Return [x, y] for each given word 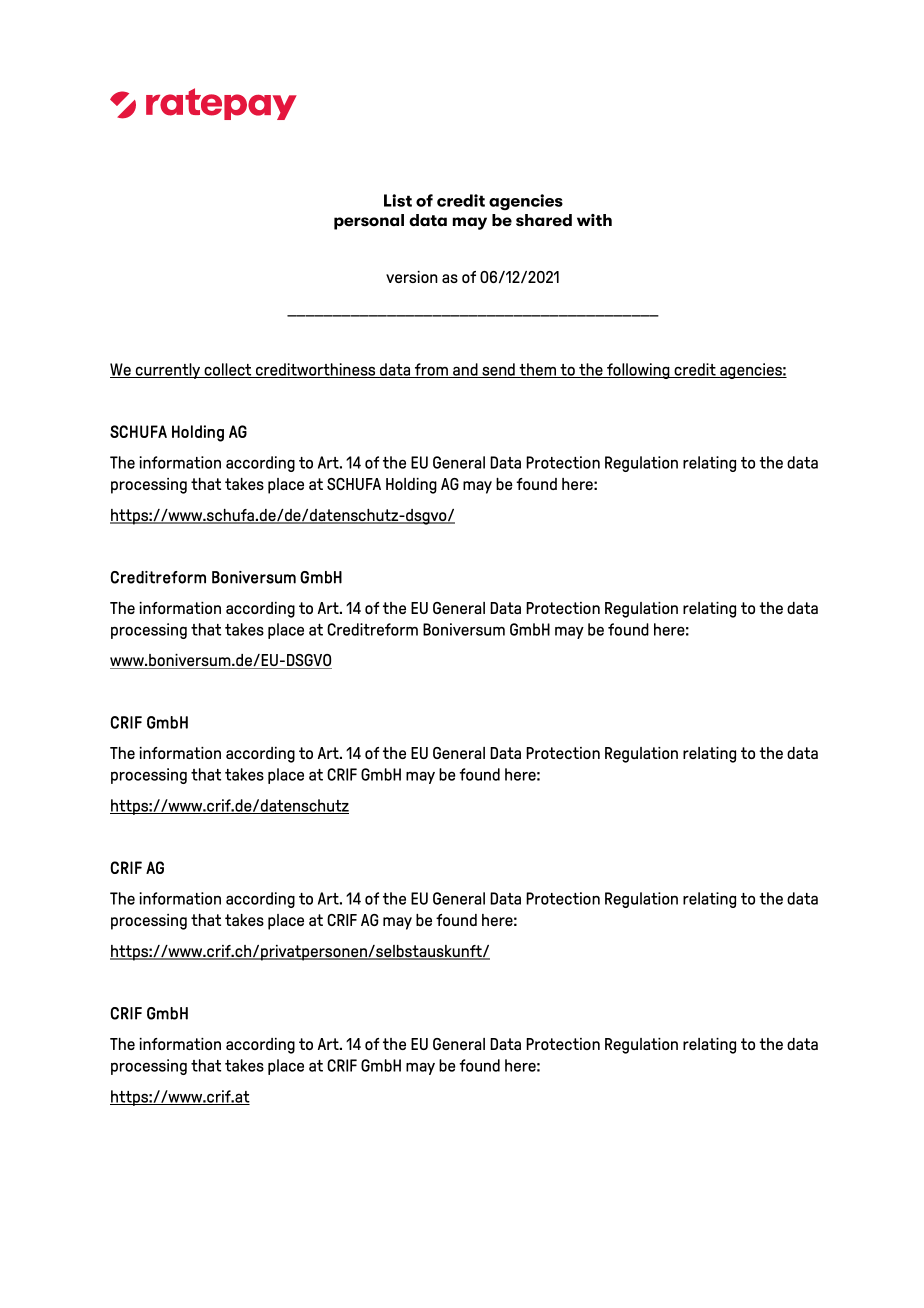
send [498, 370]
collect [228, 370]
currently [168, 371]
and [465, 370]
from [431, 370]
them [538, 370]
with [594, 220]
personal [369, 222]
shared [544, 220]
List [398, 200]
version [412, 277]
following [638, 371]
